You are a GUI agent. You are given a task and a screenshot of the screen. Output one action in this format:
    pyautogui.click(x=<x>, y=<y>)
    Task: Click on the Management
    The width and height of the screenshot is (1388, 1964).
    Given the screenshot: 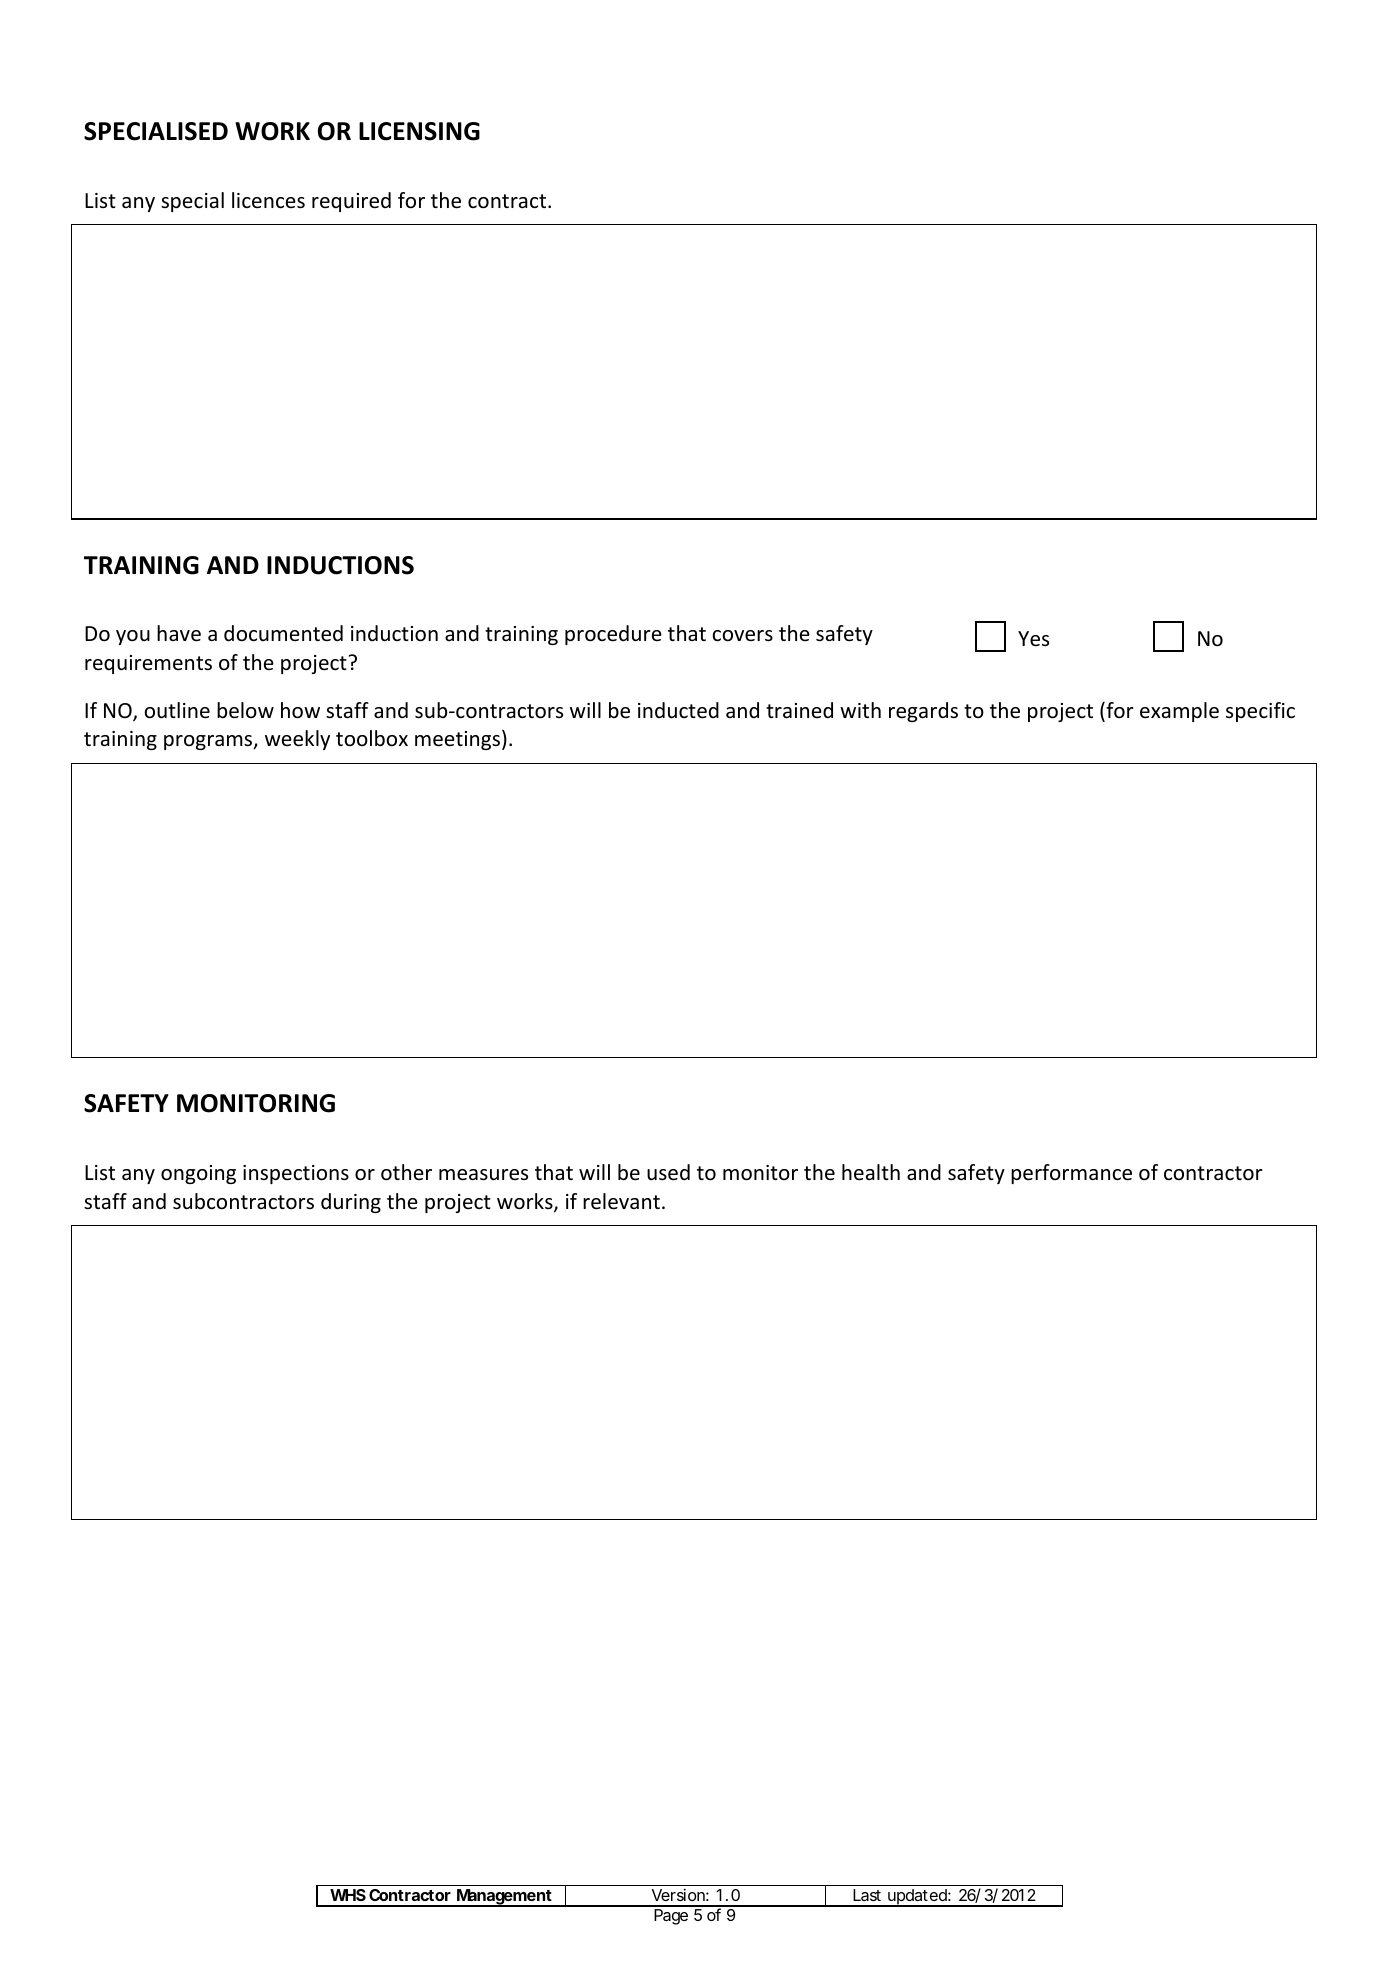 What is the action you would take?
    pyautogui.click(x=505, y=1898)
